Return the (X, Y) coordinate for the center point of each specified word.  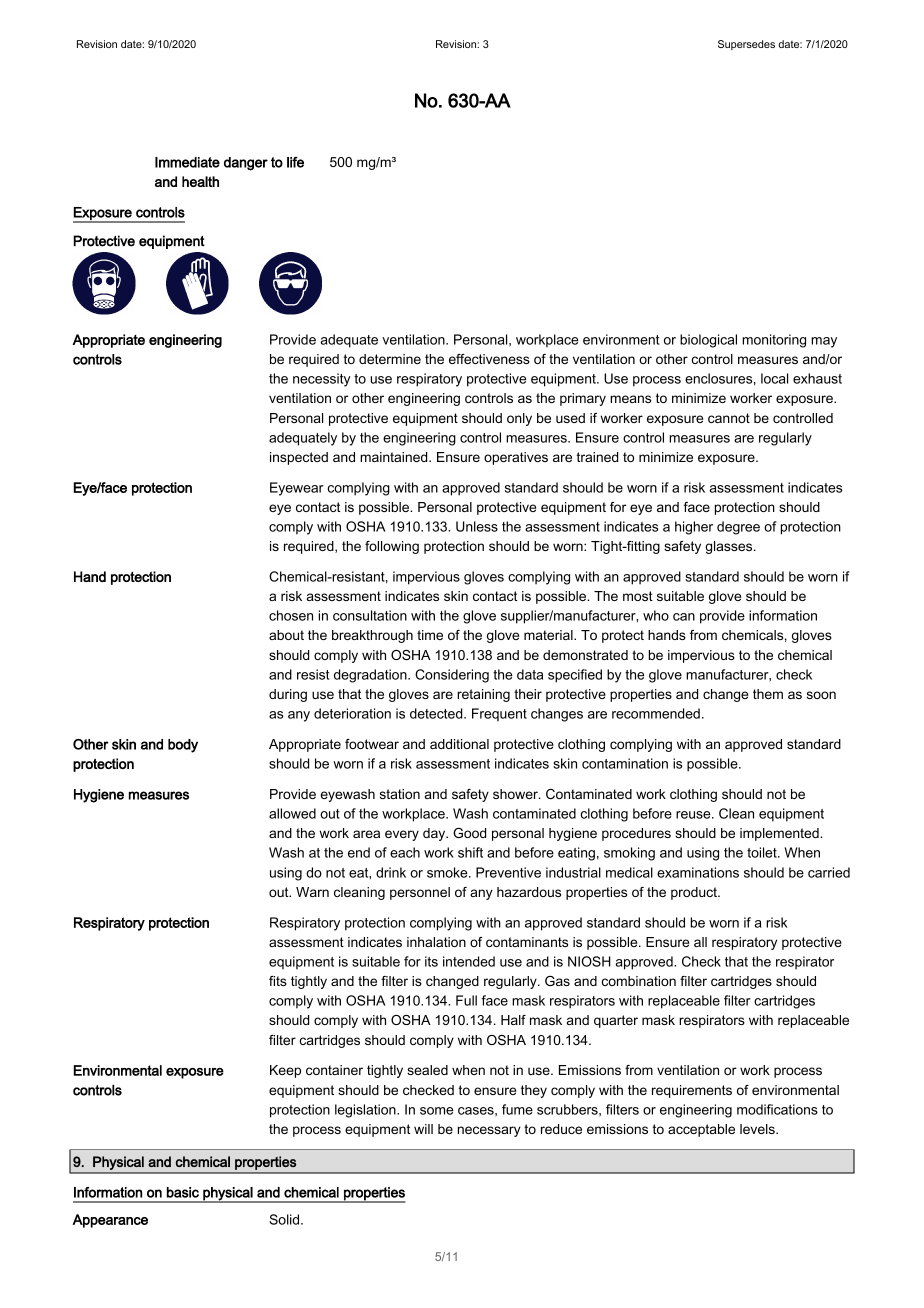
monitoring (774, 341)
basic (183, 1192)
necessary (489, 1131)
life (295, 162)
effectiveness (489, 359)
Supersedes (746, 45)
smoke (448, 872)
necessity (321, 380)
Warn (312, 892)
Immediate (187, 162)
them (768, 694)
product (695, 893)
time (430, 635)
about (286, 635)
